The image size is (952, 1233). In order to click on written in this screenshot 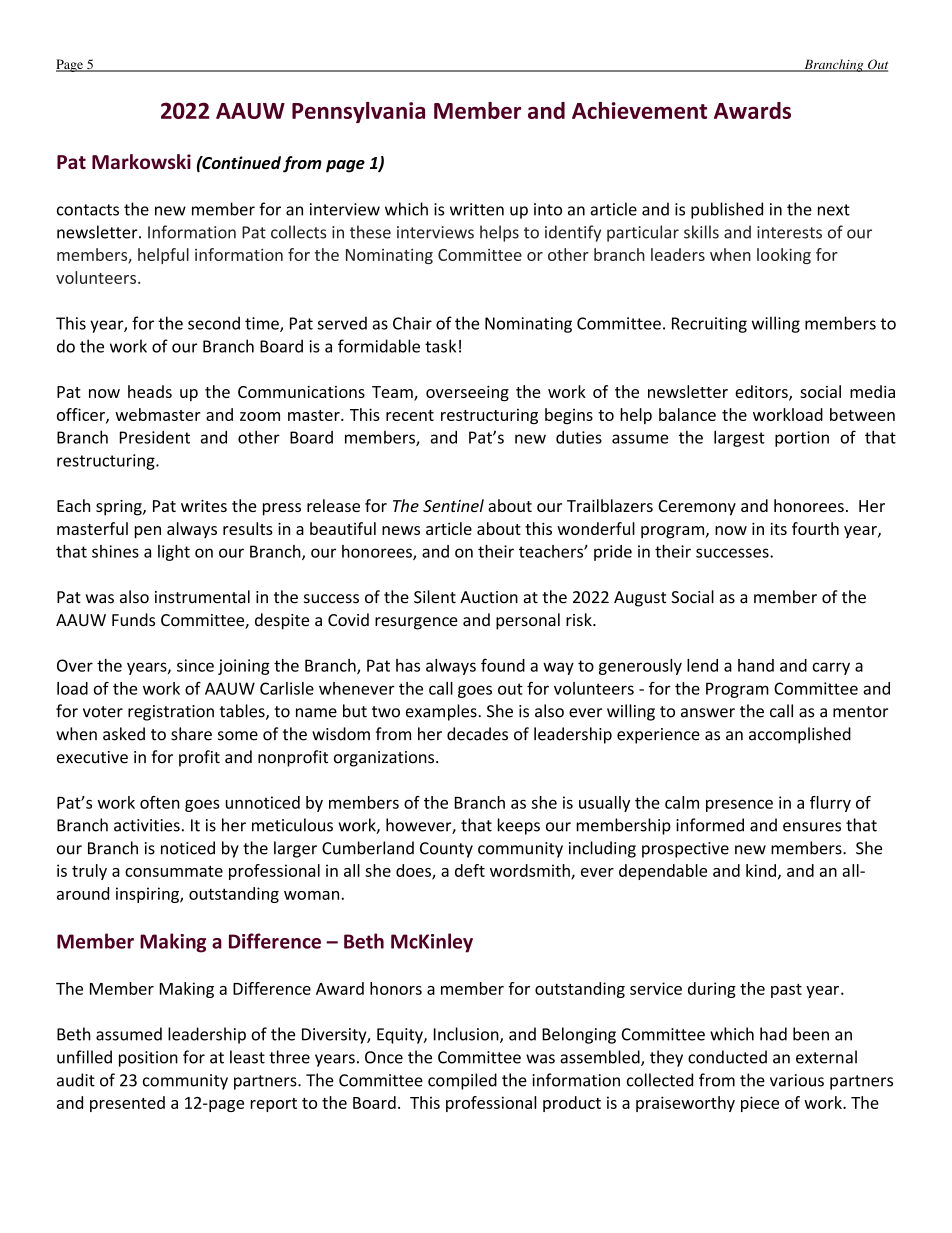, I will do `click(477, 209)`.
